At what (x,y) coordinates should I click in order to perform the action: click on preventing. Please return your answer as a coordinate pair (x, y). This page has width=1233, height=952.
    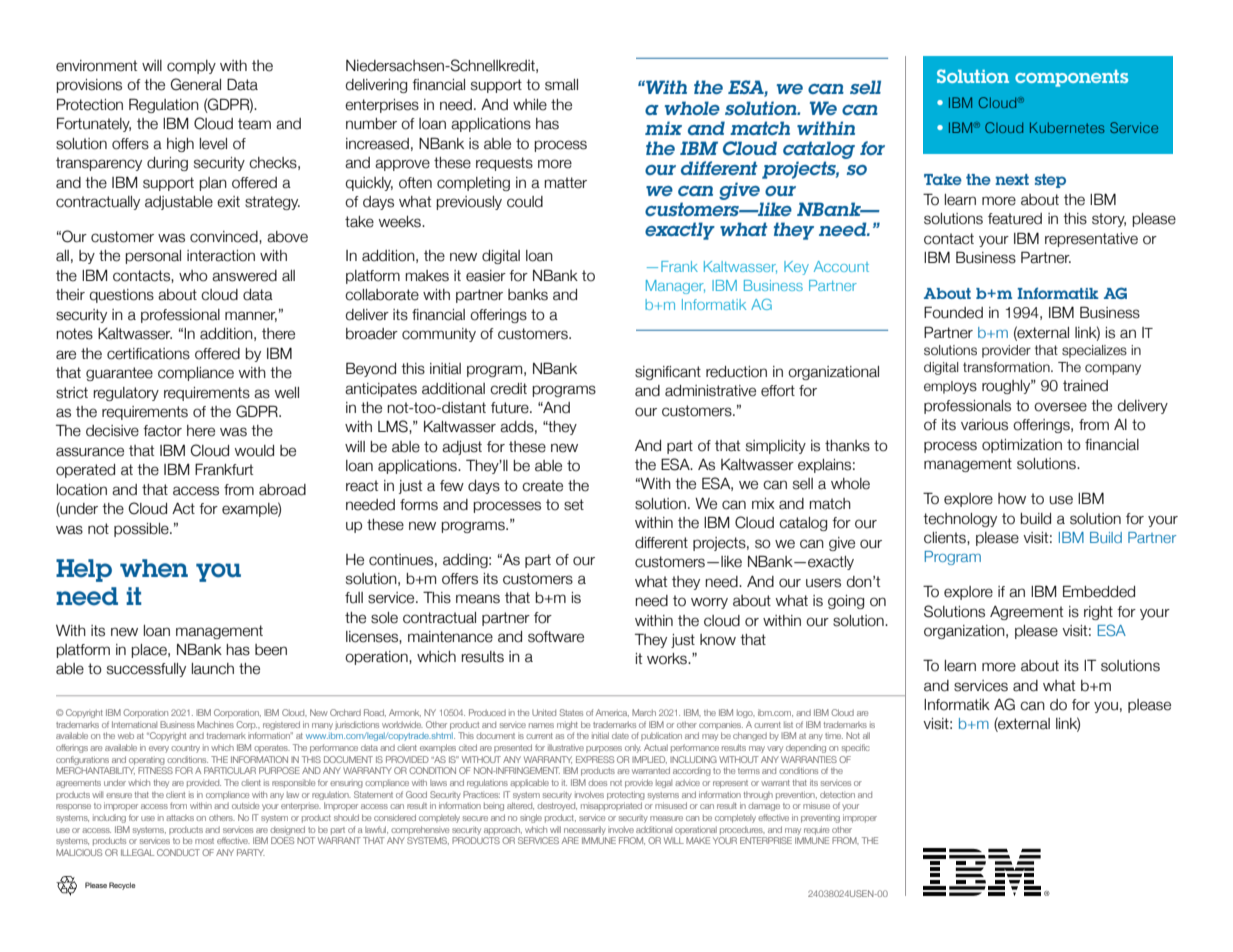
    Looking at the image, I should click on (820, 818).
